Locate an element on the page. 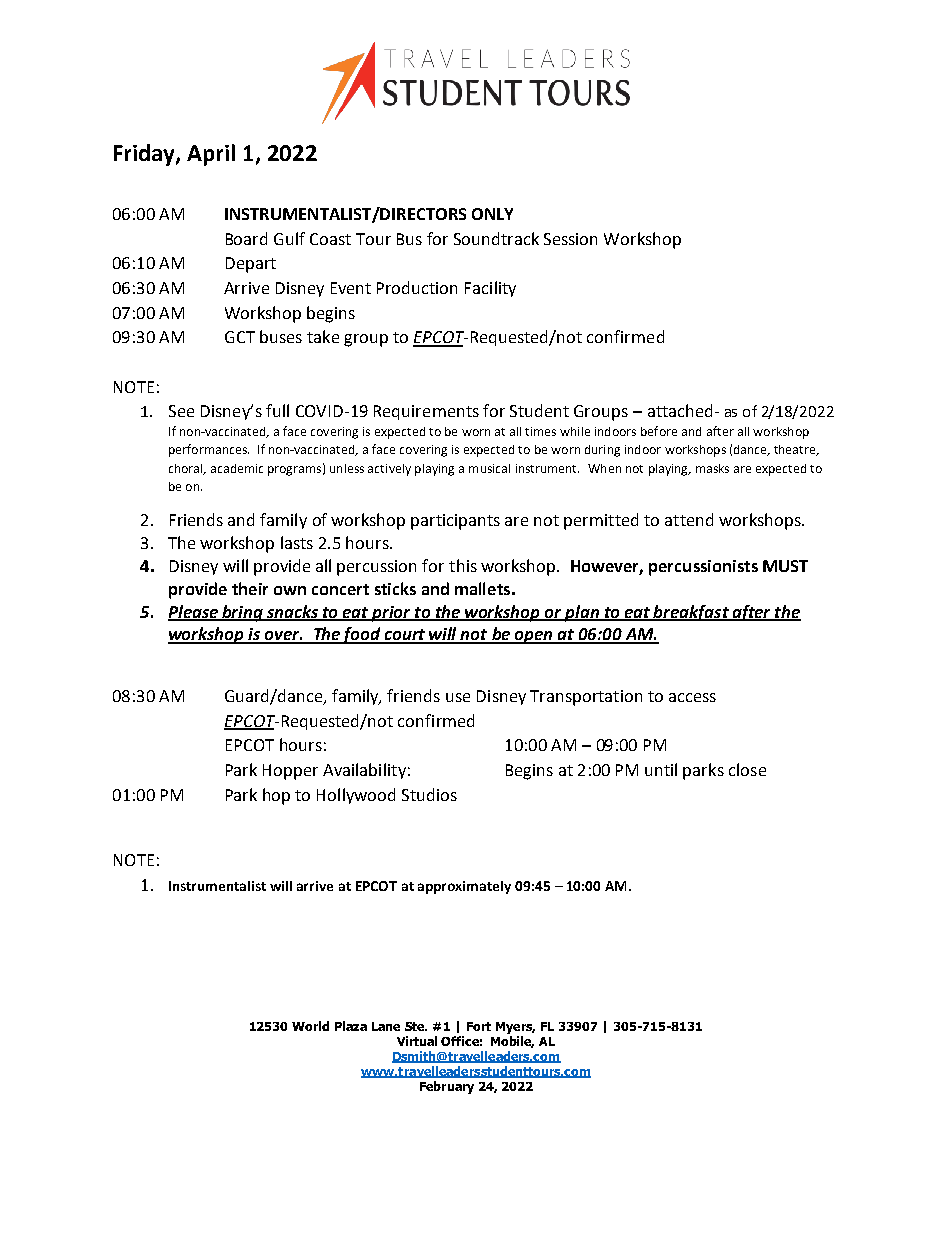 The width and height of the page is (952, 1233). Requirements is located at coordinates (426, 412).
